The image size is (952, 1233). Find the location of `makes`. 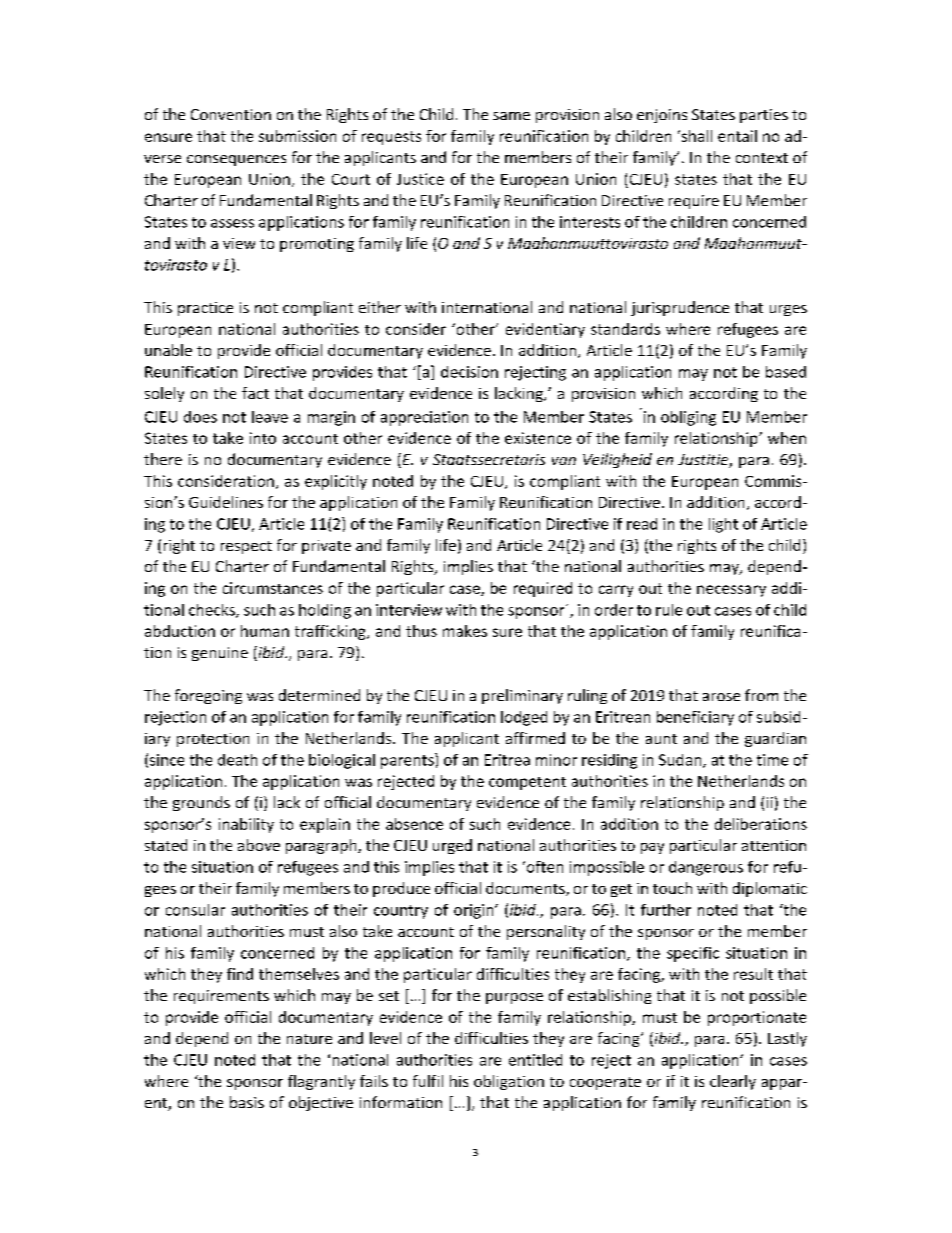

makes is located at coordinates (465, 631).
